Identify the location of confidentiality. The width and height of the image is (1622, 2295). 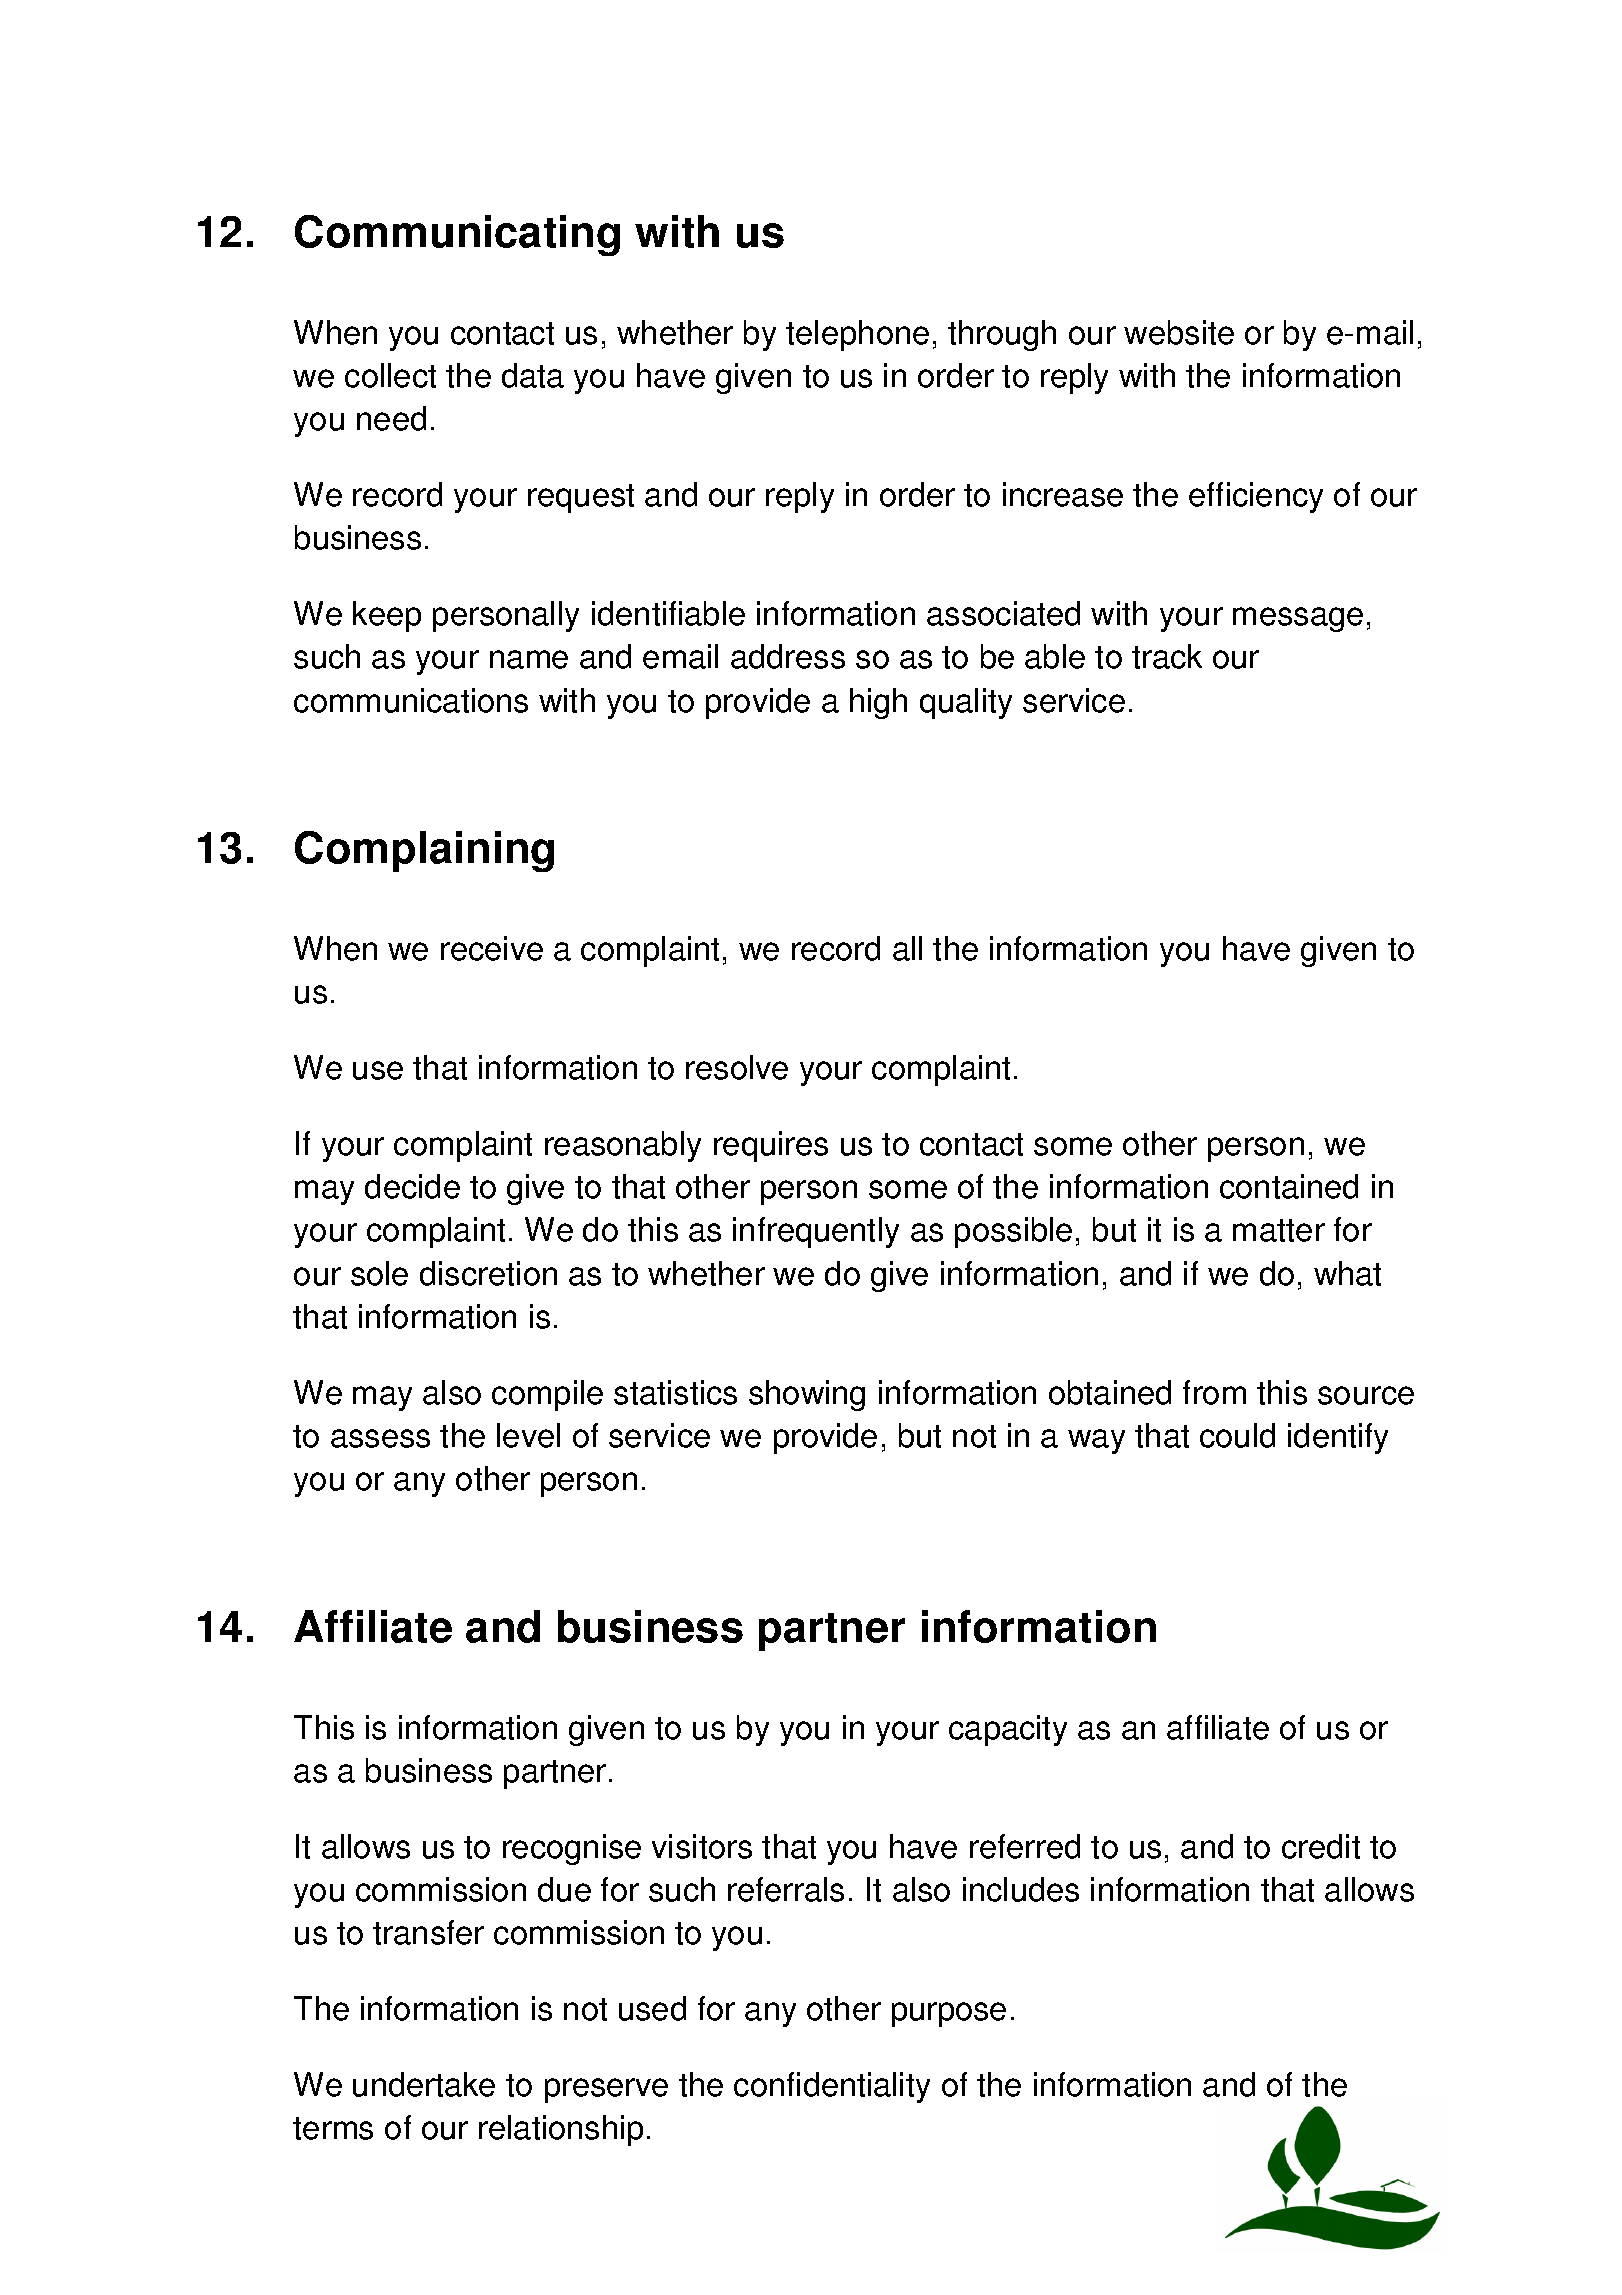
(832, 2087).
